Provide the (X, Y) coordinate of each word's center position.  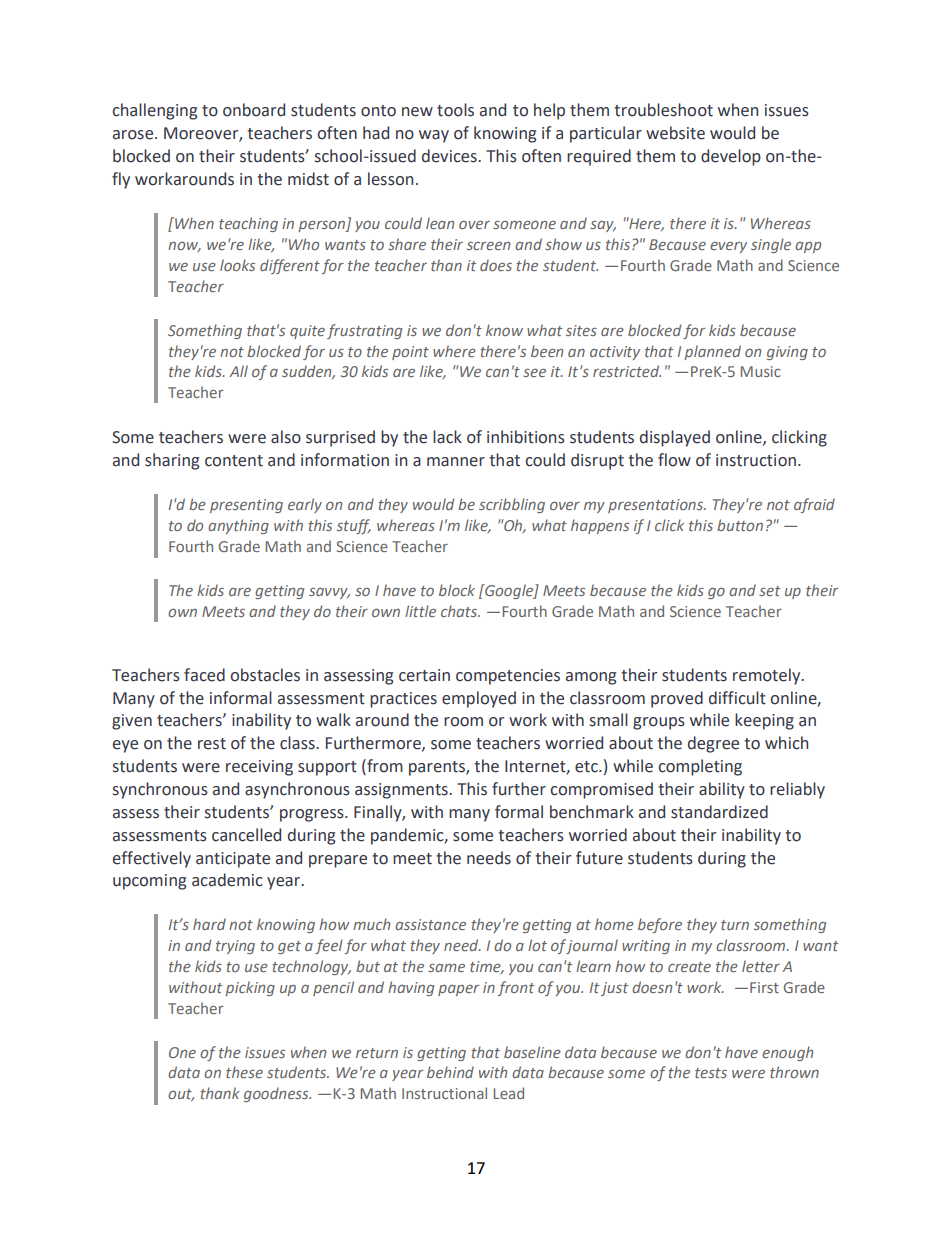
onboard (254, 110)
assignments (402, 791)
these (244, 1072)
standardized (719, 812)
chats (460, 611)
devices (450, 156)
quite (307, 332)
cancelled (246, 835)
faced (204, 675)
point (410, 353)
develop (731, 157)
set (769, 591)
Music (761, 371)
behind (450, 1072)
